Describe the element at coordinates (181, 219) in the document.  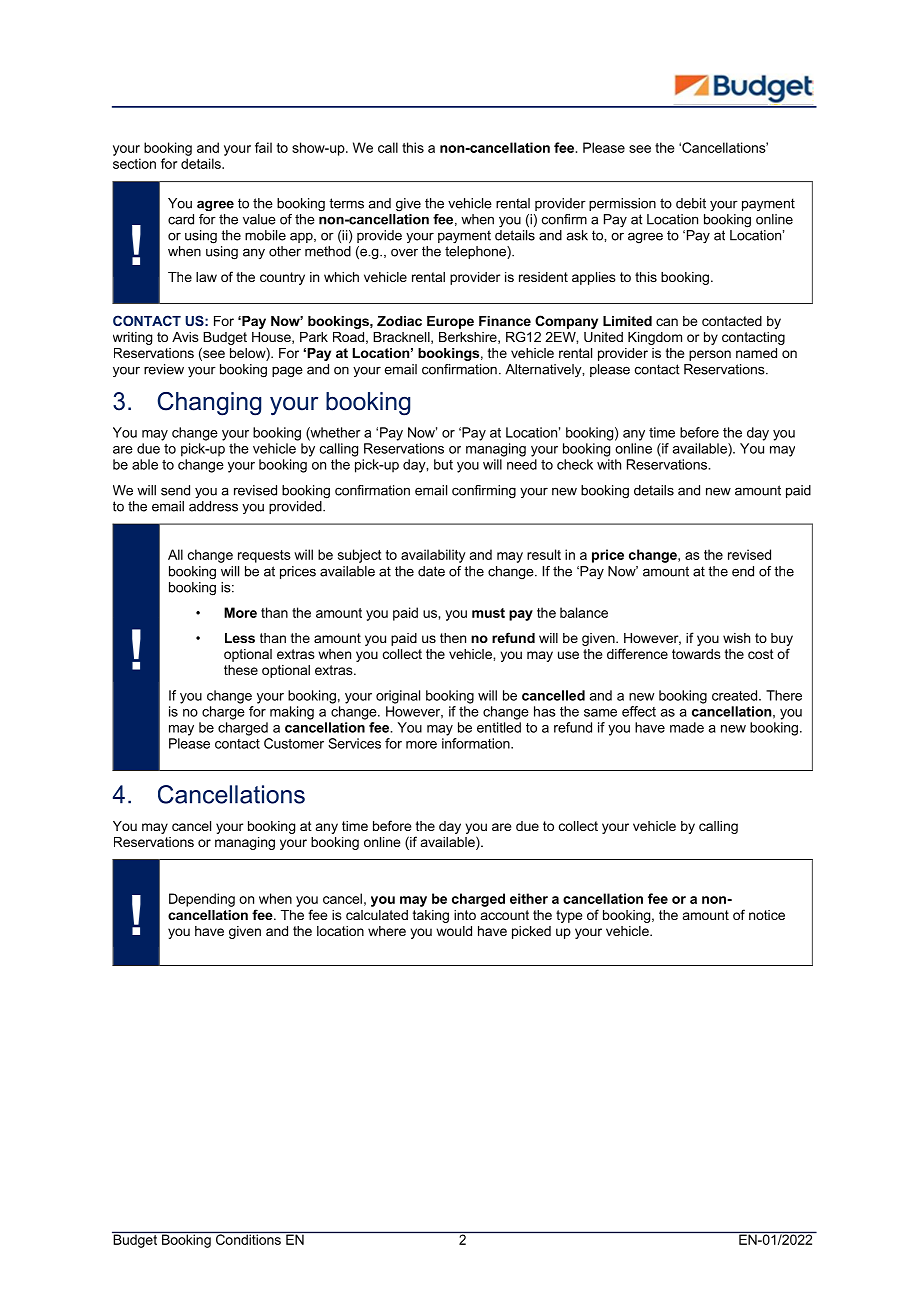
I see `card` at that location.
